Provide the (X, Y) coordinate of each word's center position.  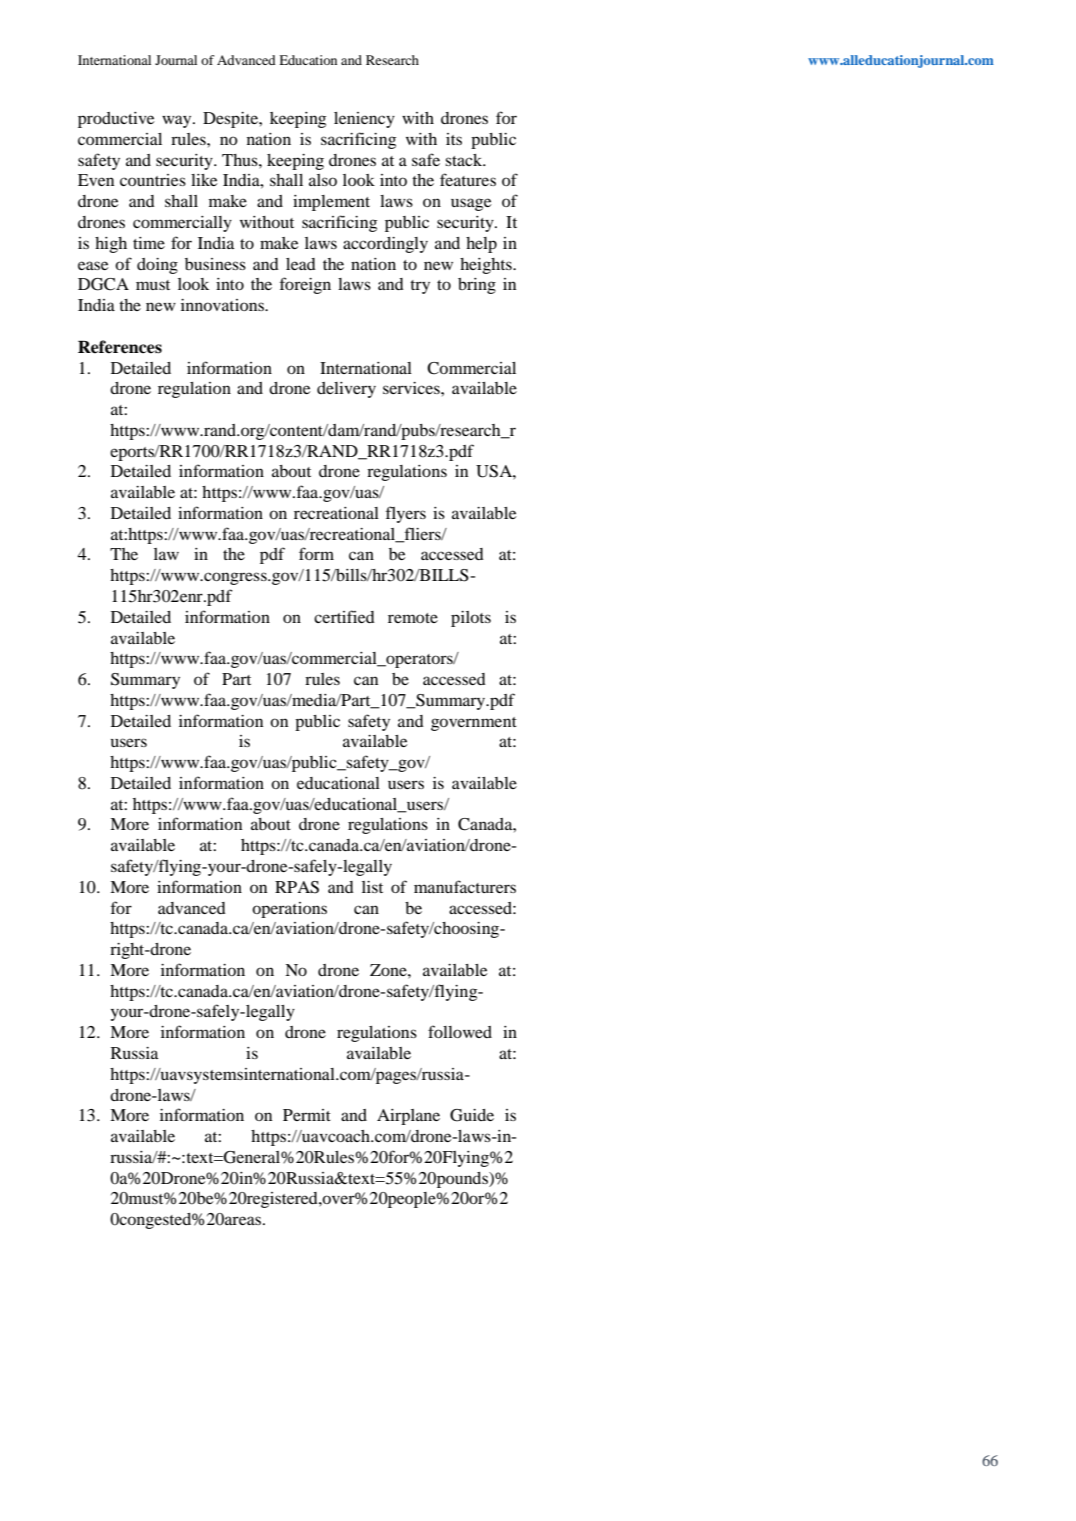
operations (289, 910)
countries (153, 180)
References (120, 347)
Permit (307, 1115)
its (454, 139)
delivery (346, 390)
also (323, 180)
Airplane (408, 1117)
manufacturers (465, 886)
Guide (472, 1115)
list (372, 887)
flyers (406, 514)
